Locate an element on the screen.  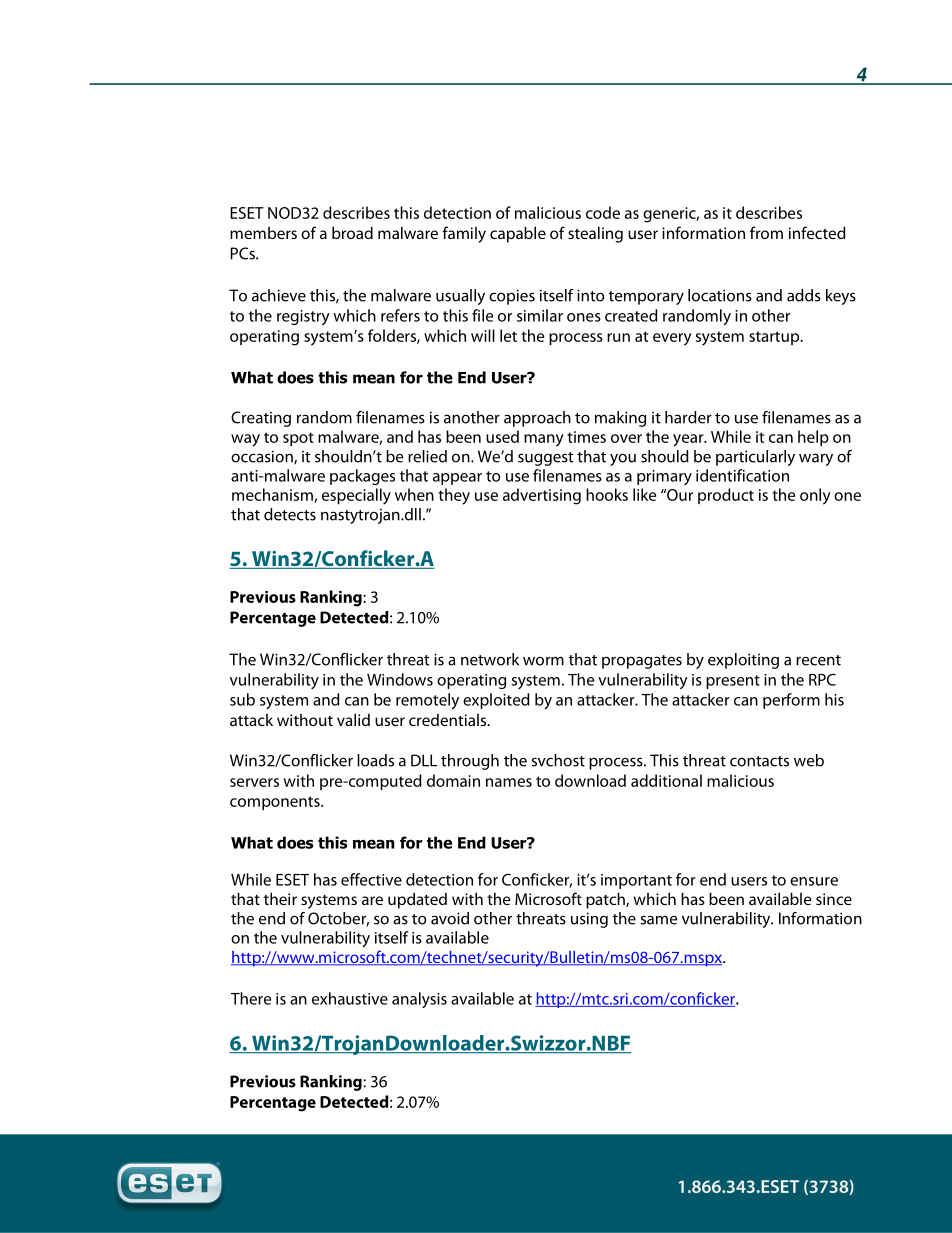
advertising is located at coordinates (542, 496).
